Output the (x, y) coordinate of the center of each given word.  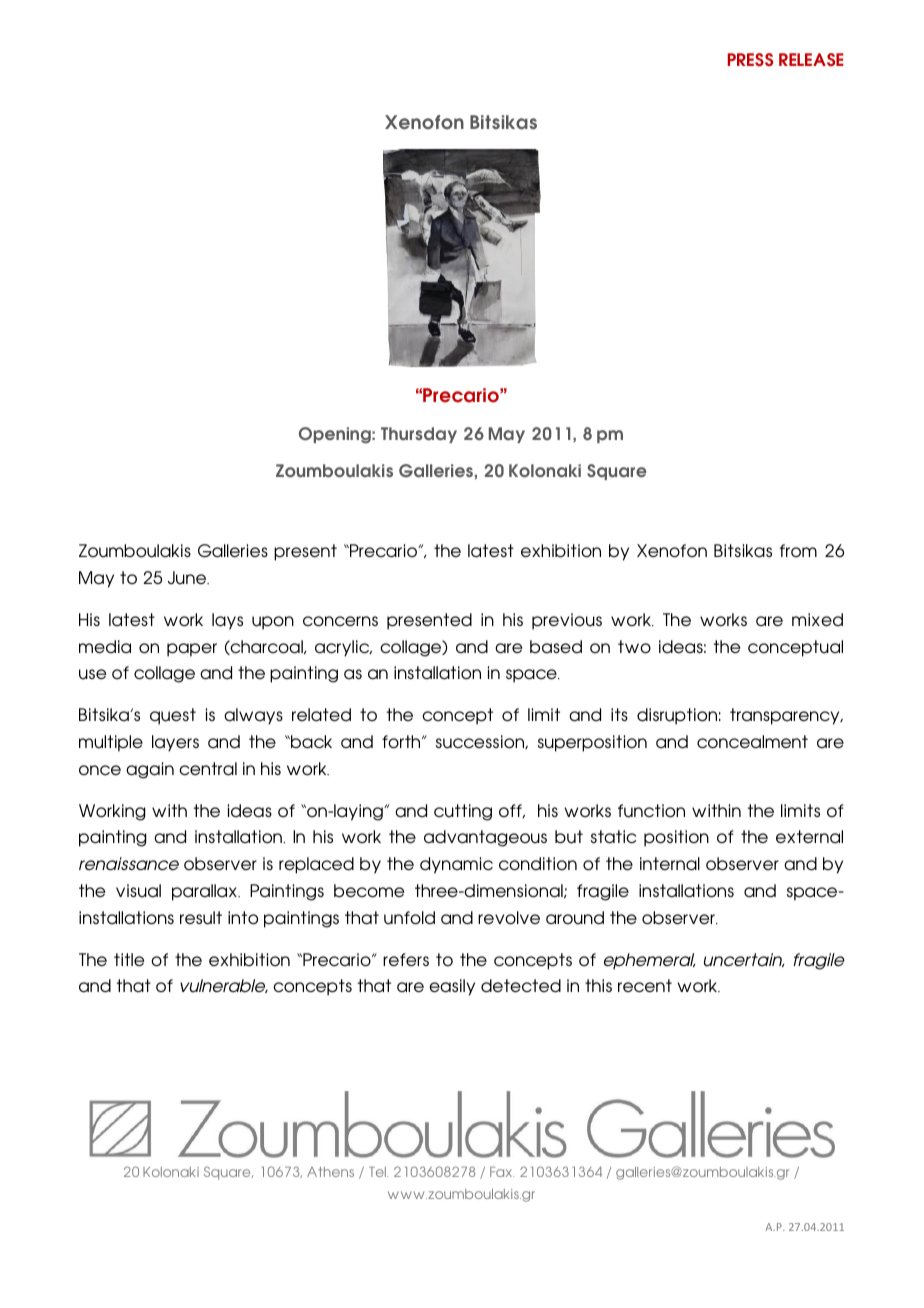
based (556, 646)
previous (567, 621)
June (188, 578)
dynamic (456, 865)
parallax (205, 892)
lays (227, 621)
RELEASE (811, 59)
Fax (502, 1172)
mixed (817, 619)
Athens (330, 1172)
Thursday (419, 435)
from (798, 550)
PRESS (750, 60)
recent (645, 985)
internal (670, 864)
